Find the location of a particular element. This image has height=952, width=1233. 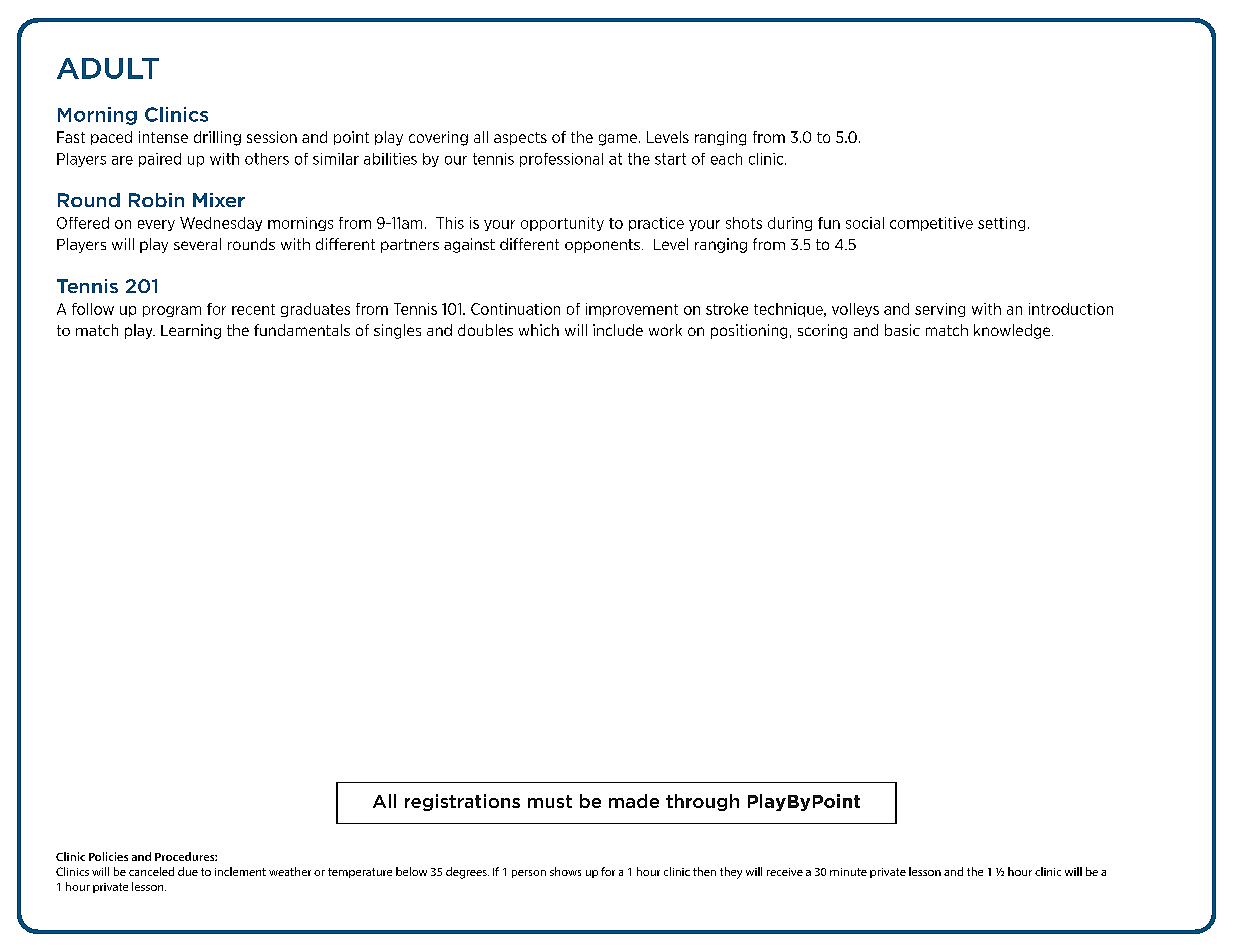

shows is located at coordinates (565, 871).
